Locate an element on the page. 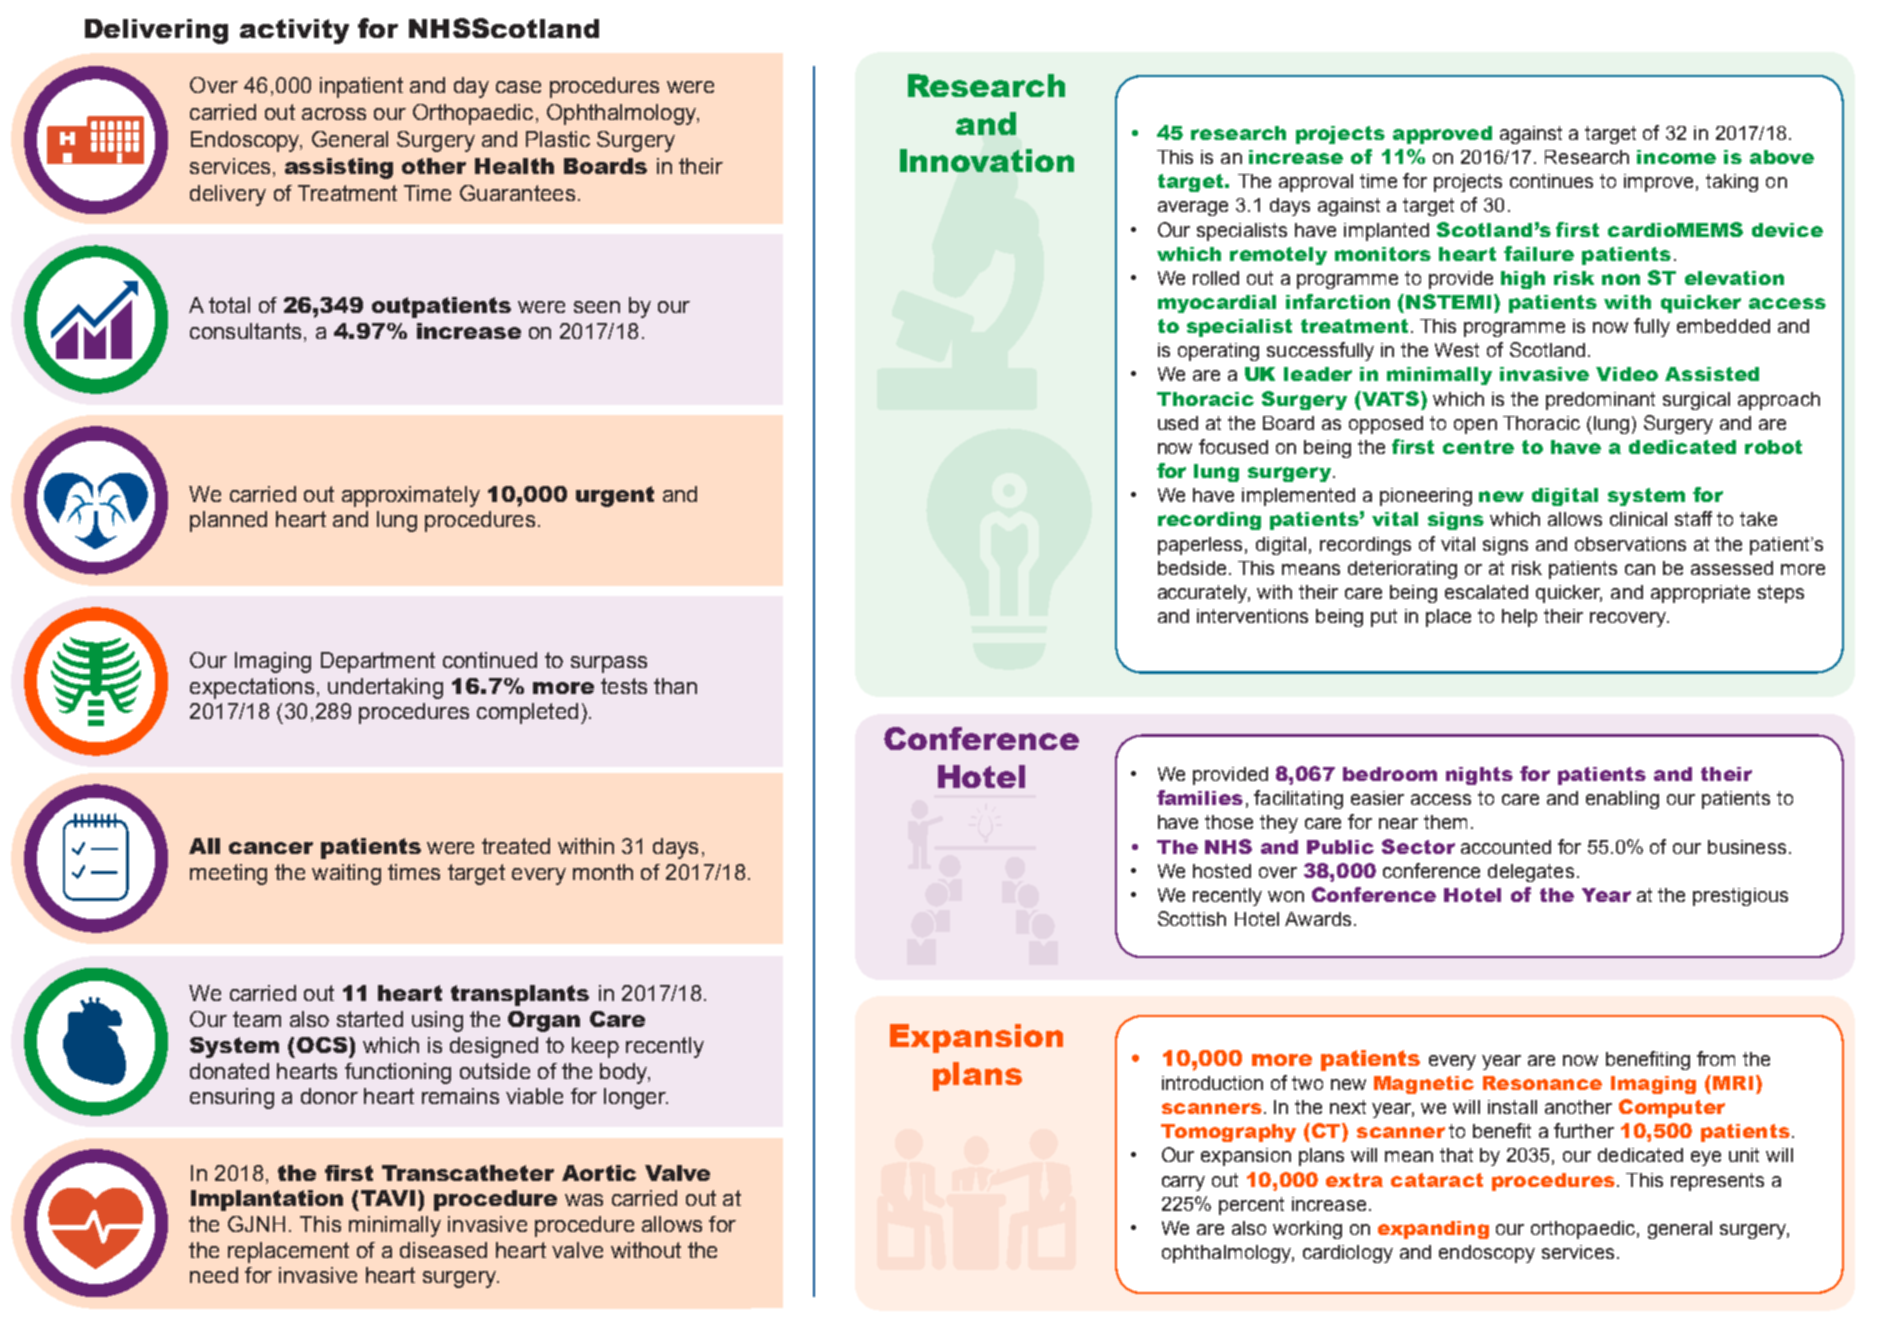  diseased is located at coordinates (443, 1250).
